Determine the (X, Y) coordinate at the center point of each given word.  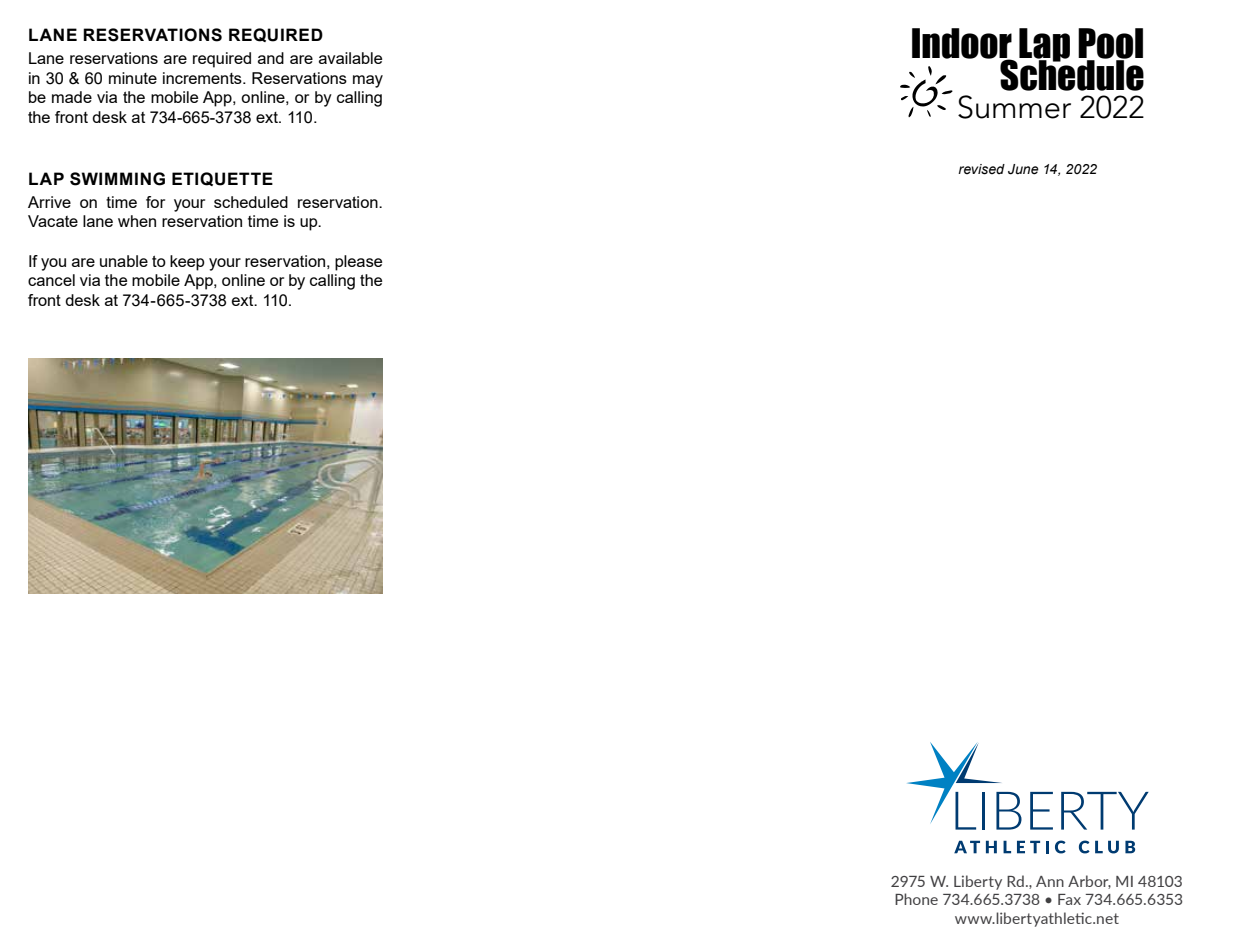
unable (124, 261)
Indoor (962, 44)
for (155, 202)
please (358, 263)
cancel (51, 280)
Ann (1050, 881)
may (368, 81)
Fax (1069, 899)
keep (187, 263)
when (137, 221)
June (1023, 169)
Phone (916, 899)
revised (981, 169)
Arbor (1089, 882)
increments (203, 78)
